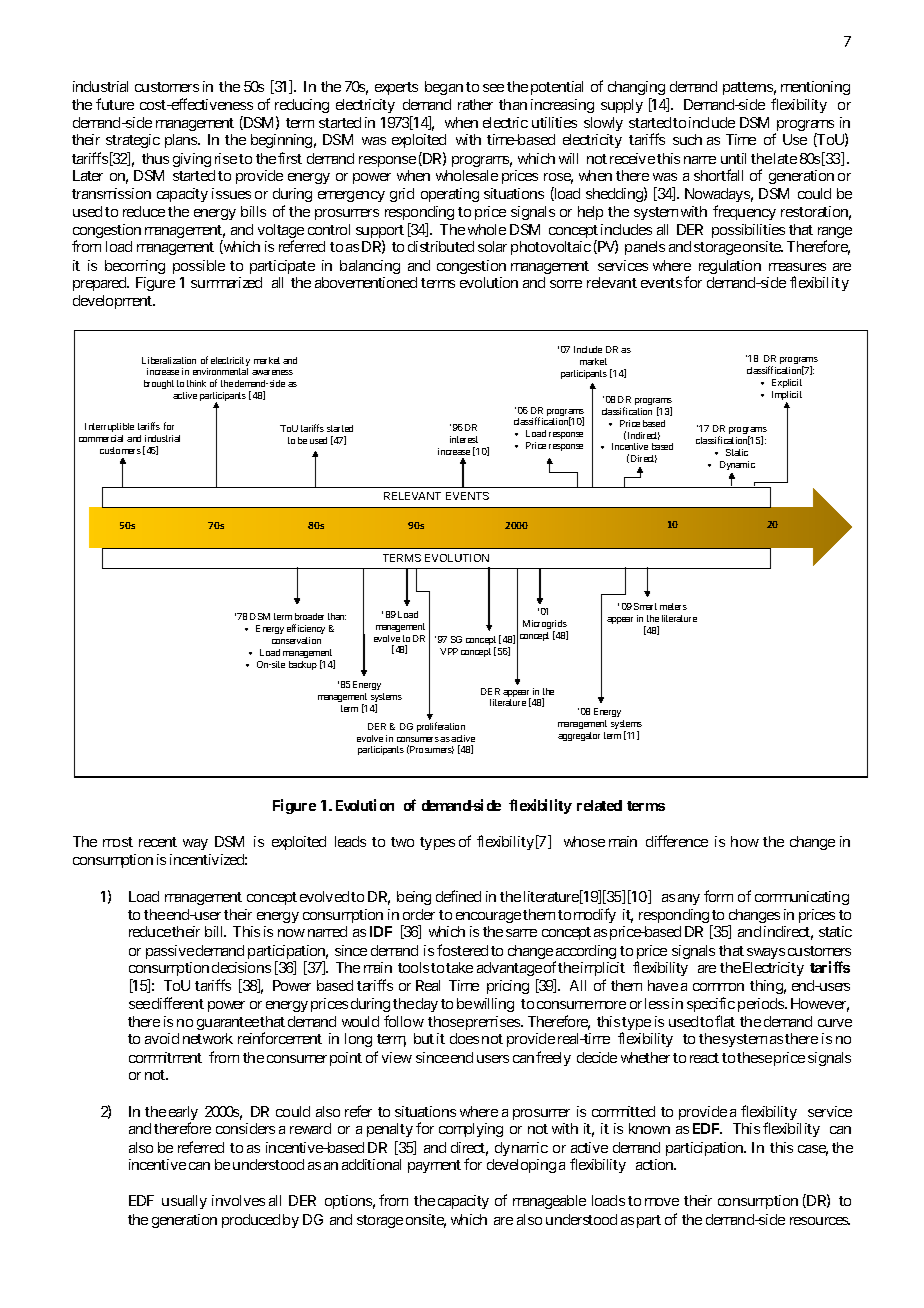 This page has width=924, height=1308. What do you see at coordinates (787, 383) in the page?
I see `Explicit` at bounding box center [787, 383].
